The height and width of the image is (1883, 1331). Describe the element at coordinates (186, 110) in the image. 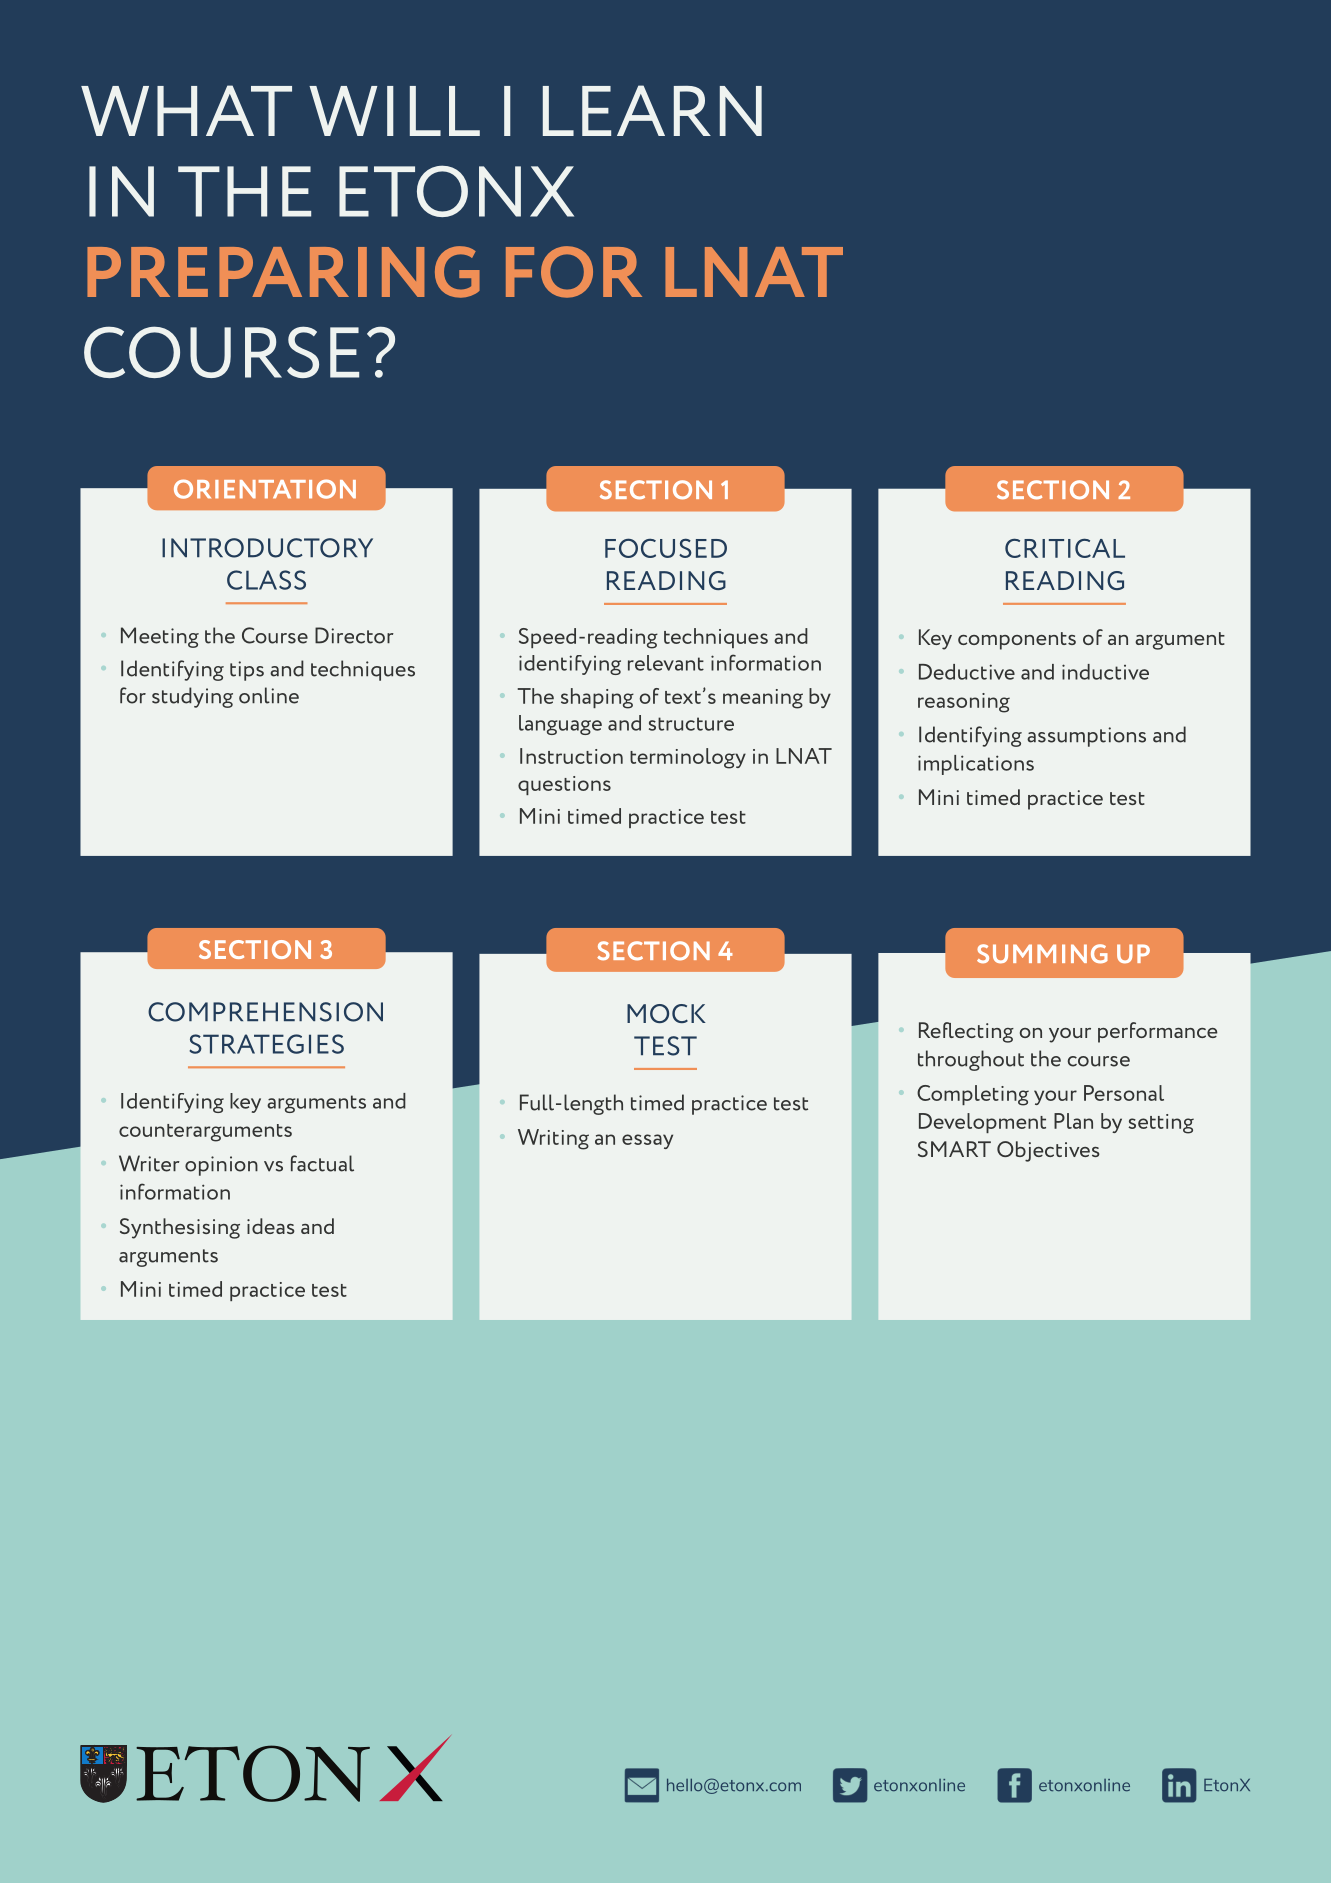

I see `WHAT` at that location.
